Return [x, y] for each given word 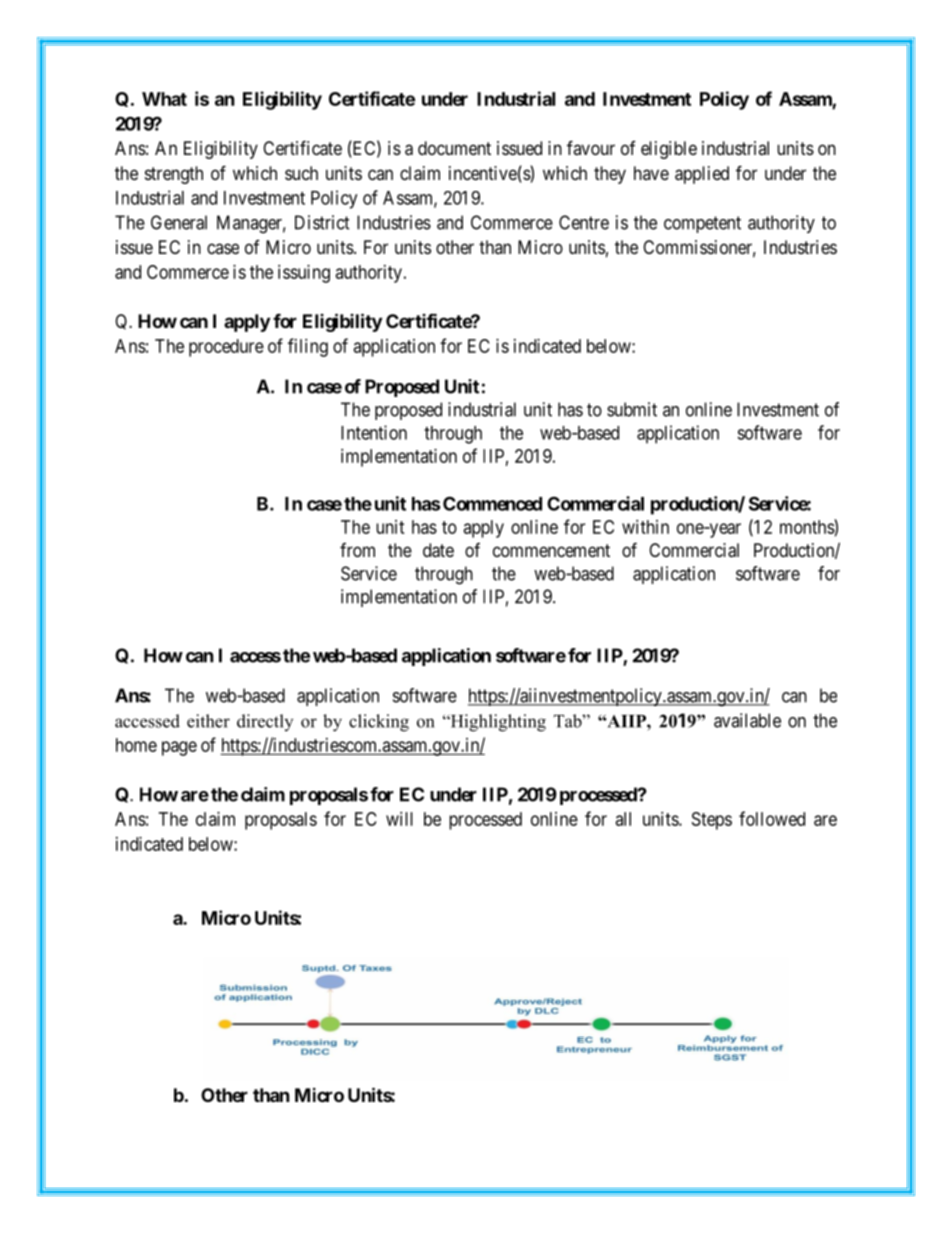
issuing [304, 274]
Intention [374, 432]
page [179, 748]
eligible [669, 150]
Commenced [492, 503]
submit [632, 409]
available [747, 720]
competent [702, 224]
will [399, 819]
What [164, 99]
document [454, 148]
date [438, 550]
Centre [584, 222]
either [208, 721]
